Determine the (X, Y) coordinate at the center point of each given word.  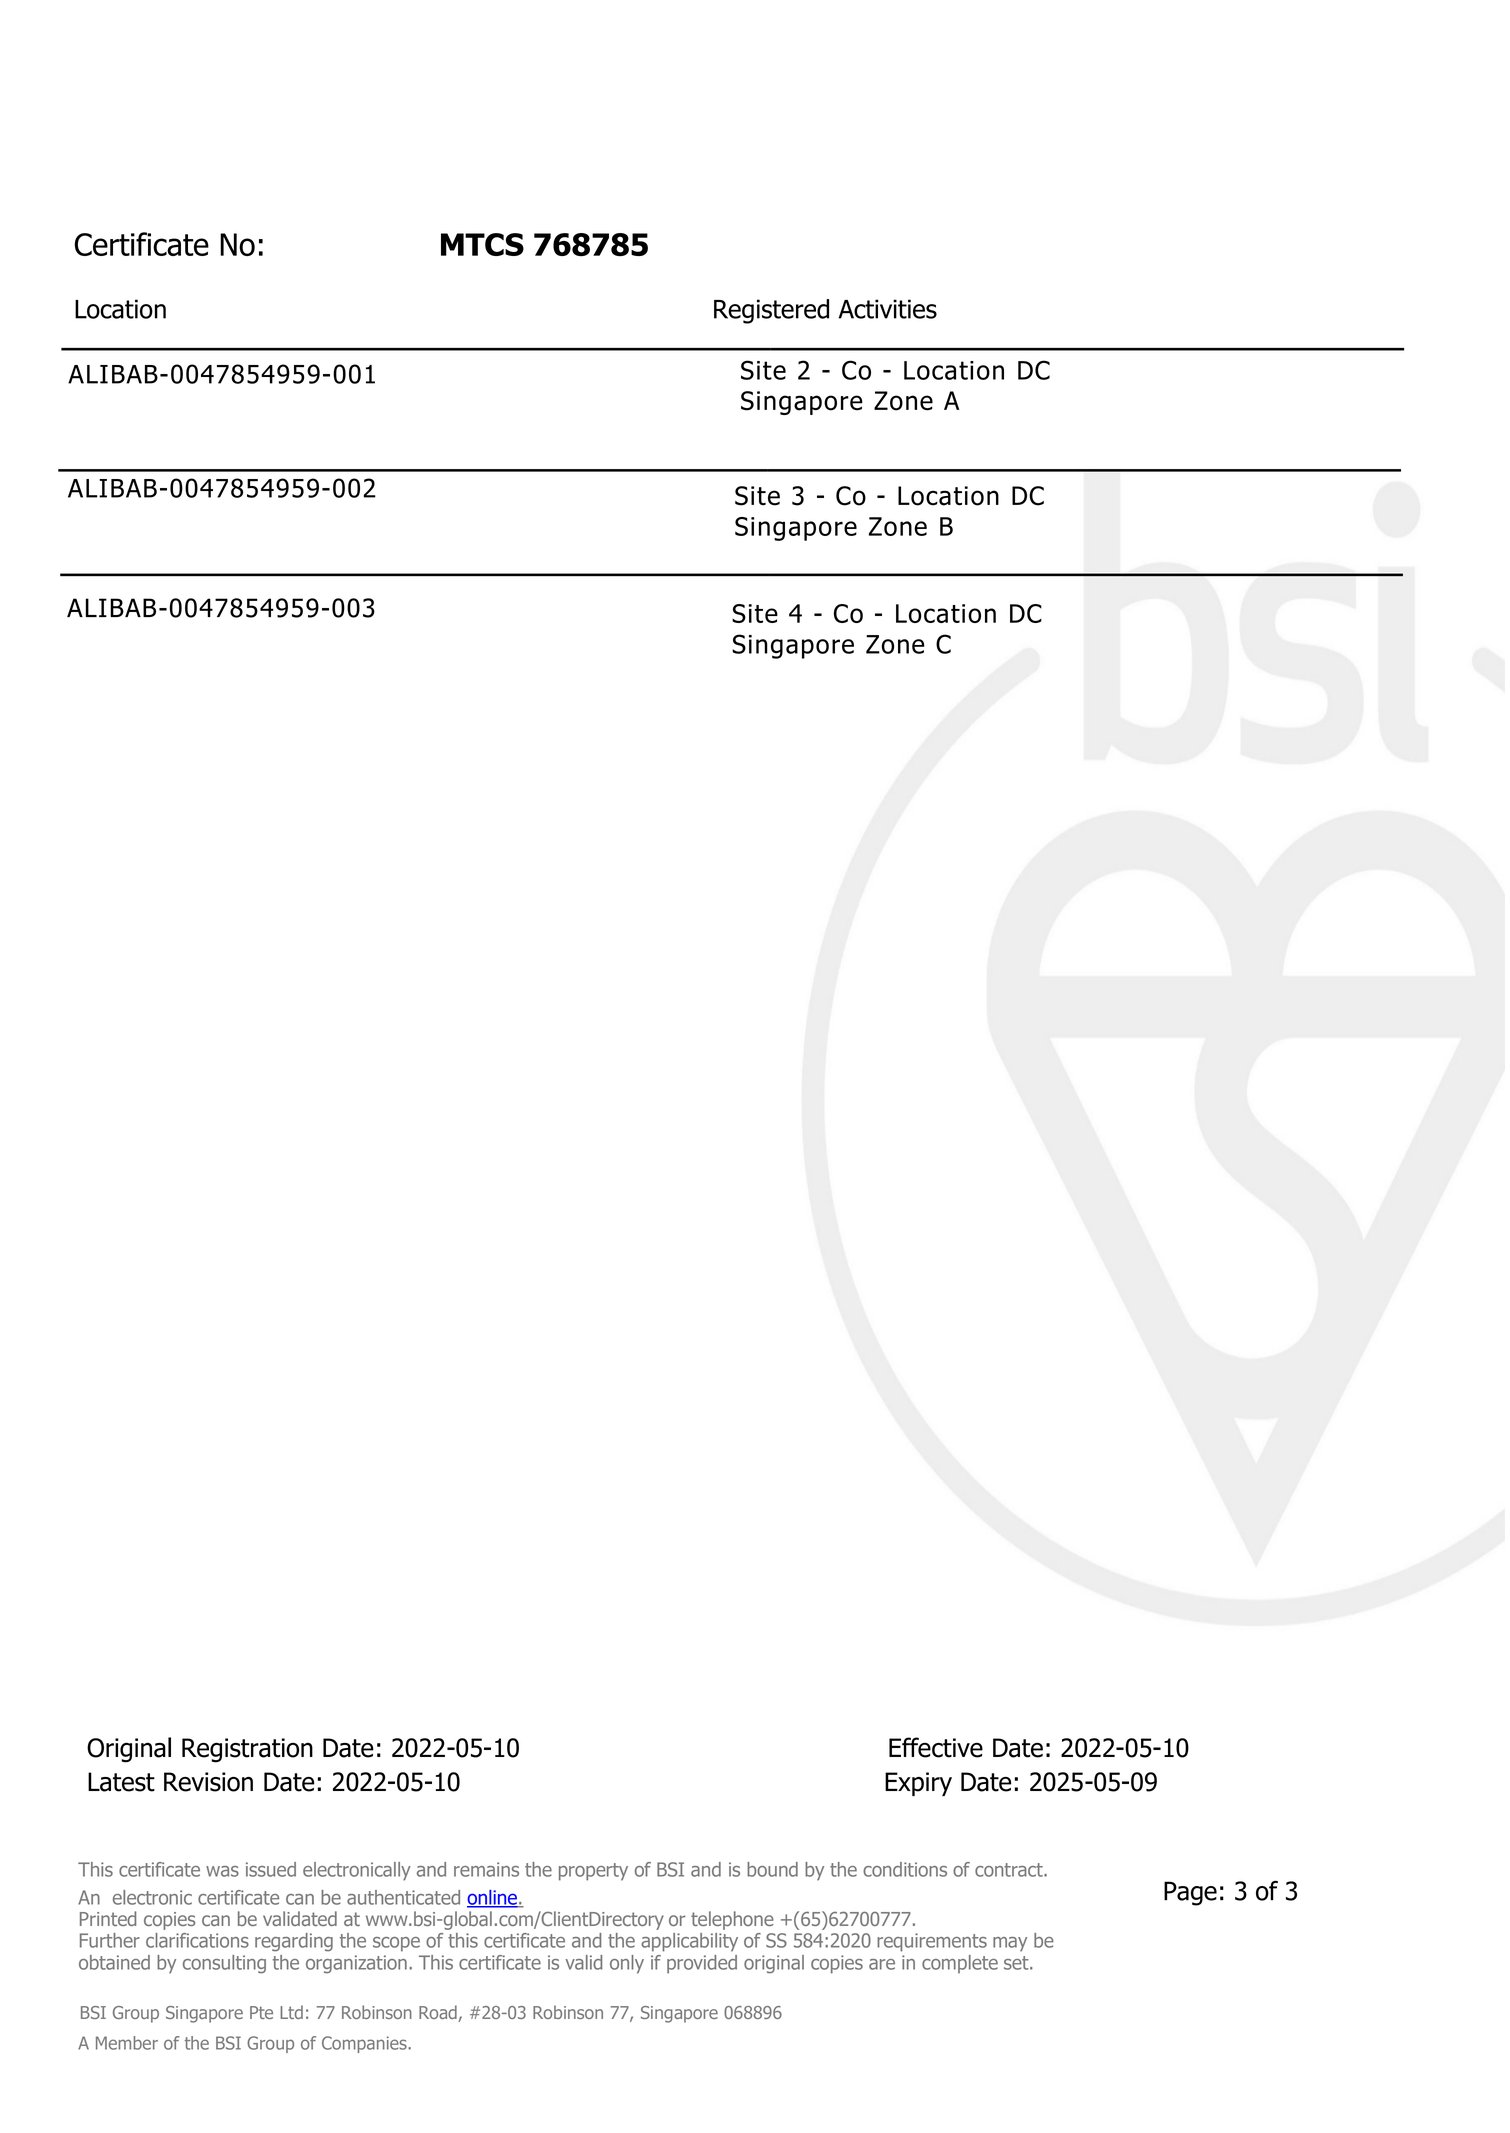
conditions (905, 1869)
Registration (247, 1750)
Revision (208, 1782)
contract (1010, 1870)
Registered (771, 311)
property (593, 1872)
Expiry (918, 1784)
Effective (936, 1747)
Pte (261, 2012)
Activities (887, 309)
